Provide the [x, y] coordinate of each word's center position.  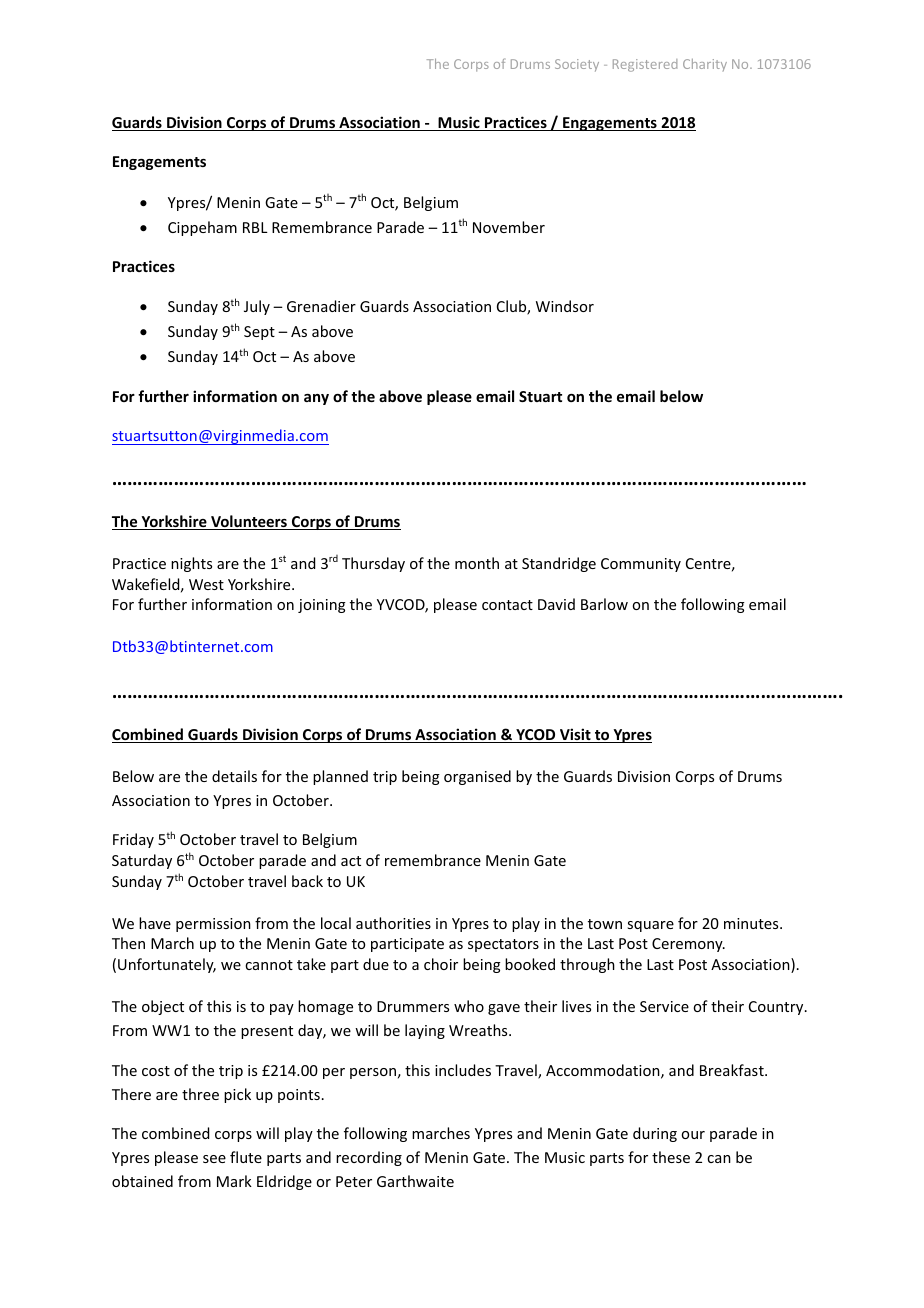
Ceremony [688, 945]
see [214, 1159]
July [257, 307]
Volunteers [249, 522]
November [509, 227]
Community [641, 565]
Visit [575, 735]
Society [577, 65]
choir [441, 964]
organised [477, 777]
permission [213, 925]
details [234, 776]
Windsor [565, 306]
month [477, 563]
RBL [255, 227]
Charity [705, 65]
